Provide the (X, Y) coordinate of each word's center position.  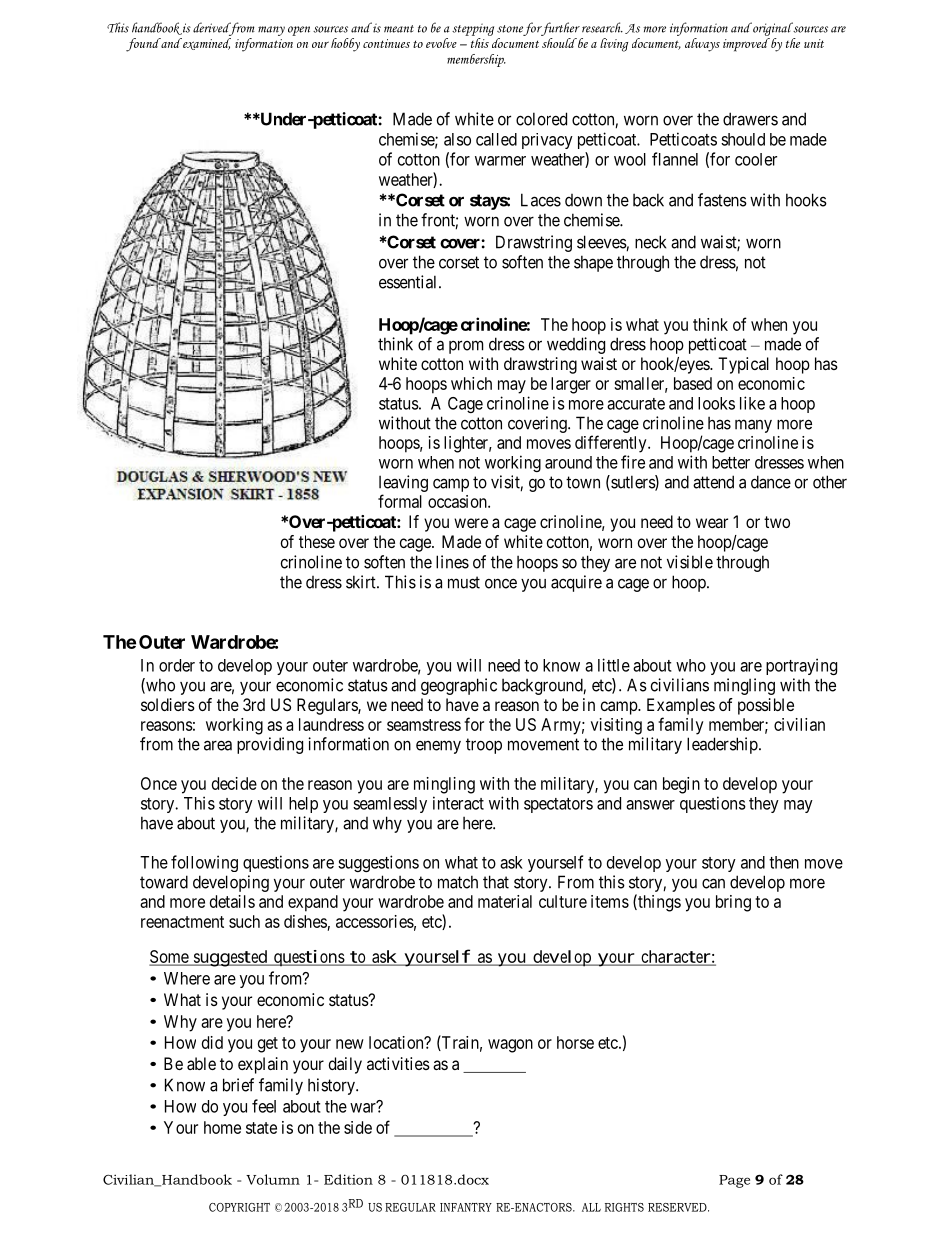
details (232, 901)
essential (409, 282)
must (464, 582)
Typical (743, 365)
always (702, 45)
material (505, 901)
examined (206, 44)
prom (466, 347)
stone (510, 29)
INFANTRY (466, 1207)
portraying (801, 666)
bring (733, 903)
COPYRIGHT (239, 1207)
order (177, 665)
